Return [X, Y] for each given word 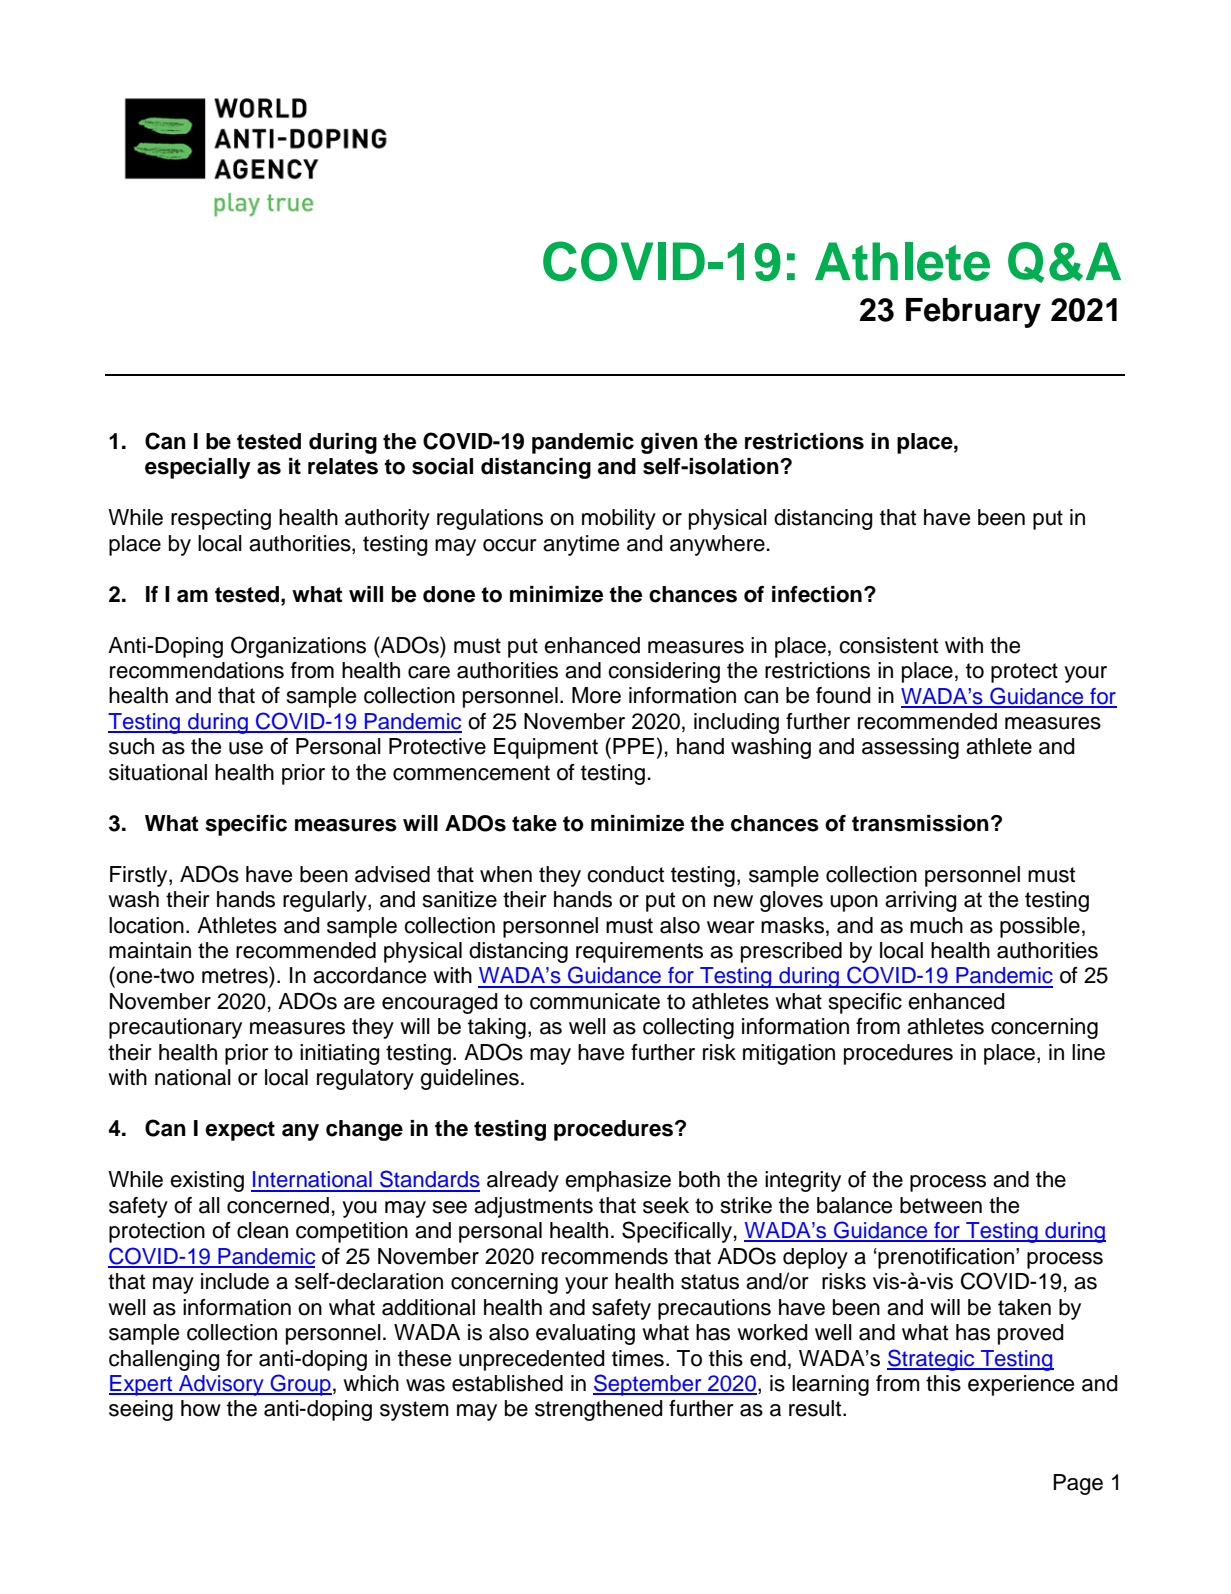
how [201, 1408]
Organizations [298, 647]
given [669, 443]
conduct [625, 874]
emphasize [618, 1181]
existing [207, 1181]
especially [198, 468]
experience [1021, 1385]
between [941, 1205]
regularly [326, 901]
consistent [888, 645]
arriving [921, 901]
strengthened [599, 1410]
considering [664, 672]
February [973, 313]
